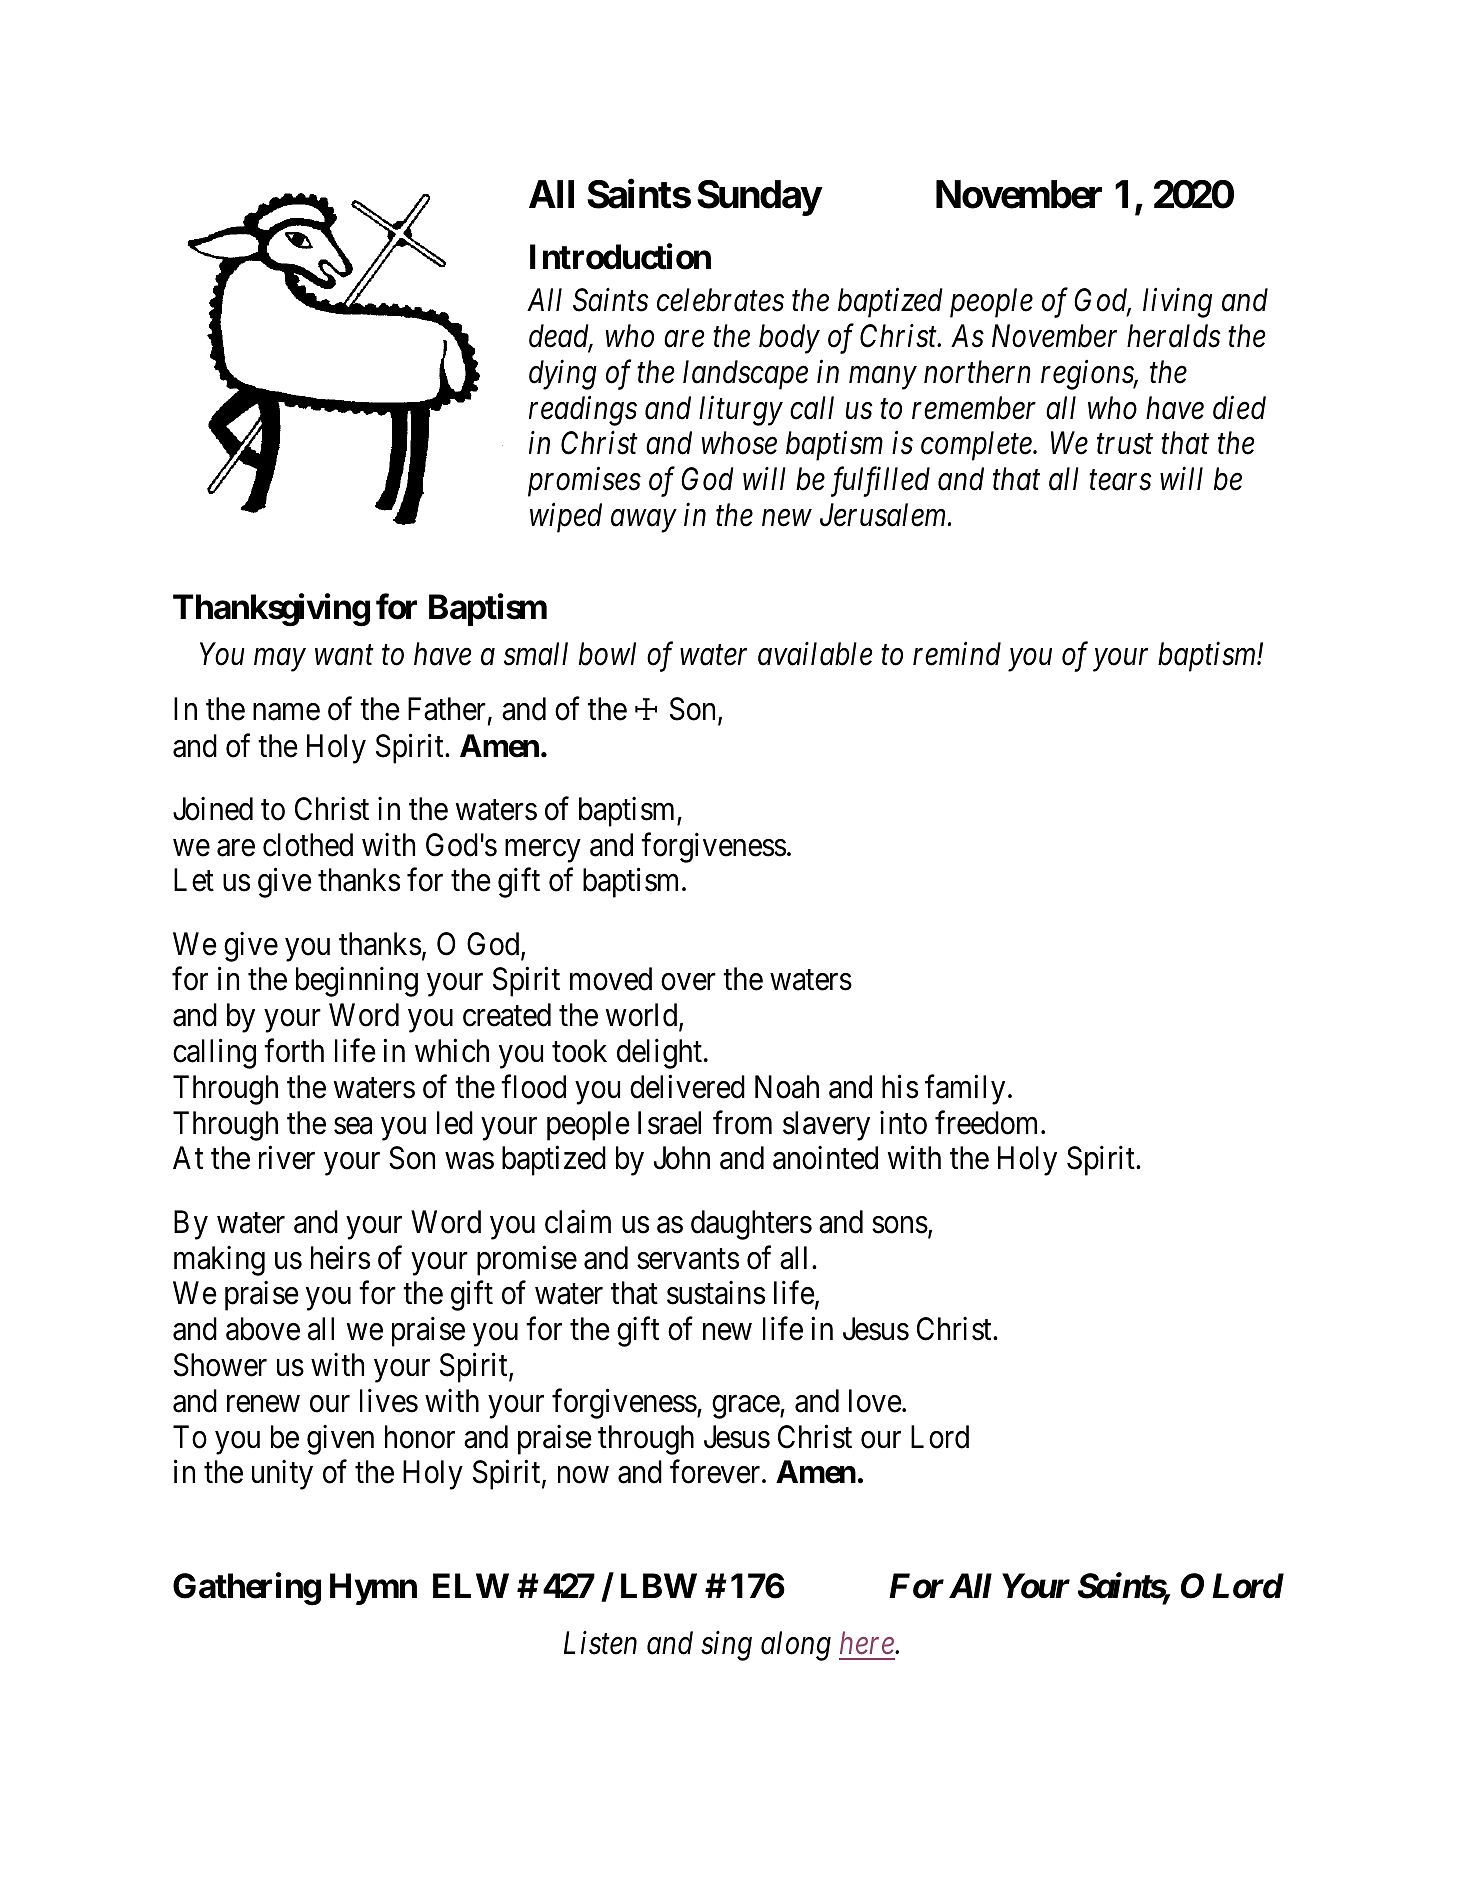 Image resolution: width=1465 pixels, height=1896 pixels. I want to click on beginning, so click(357, 982).
